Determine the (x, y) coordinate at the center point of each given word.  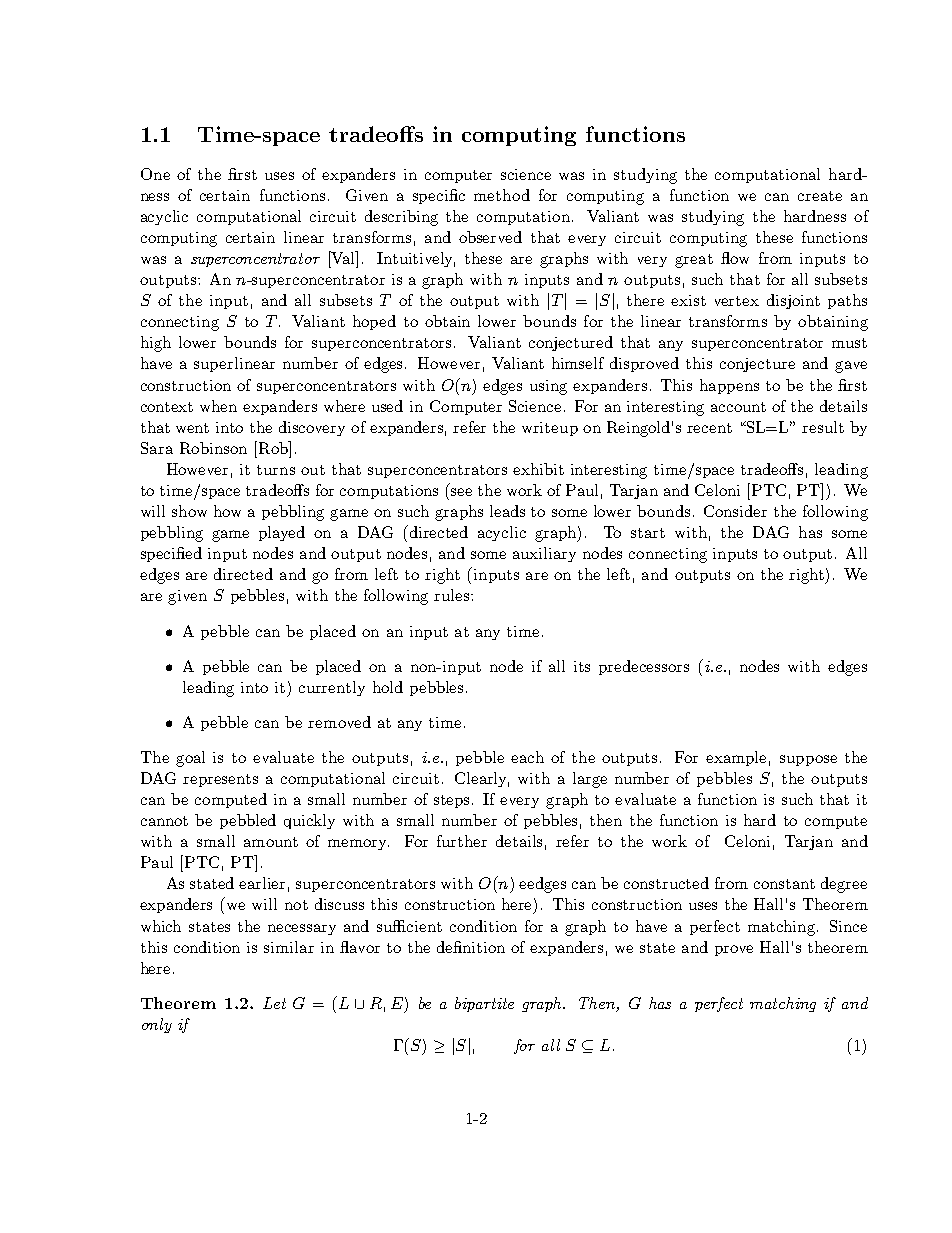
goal (190, 759)
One (155, 174)
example (736, 758)
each (527, 757)
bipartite (484, 1004)
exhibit (538, 469)
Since (848, 926)
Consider (735, 511)
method (502, 195)
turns (276, 470)
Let (274, 1003)
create (820, 196)
